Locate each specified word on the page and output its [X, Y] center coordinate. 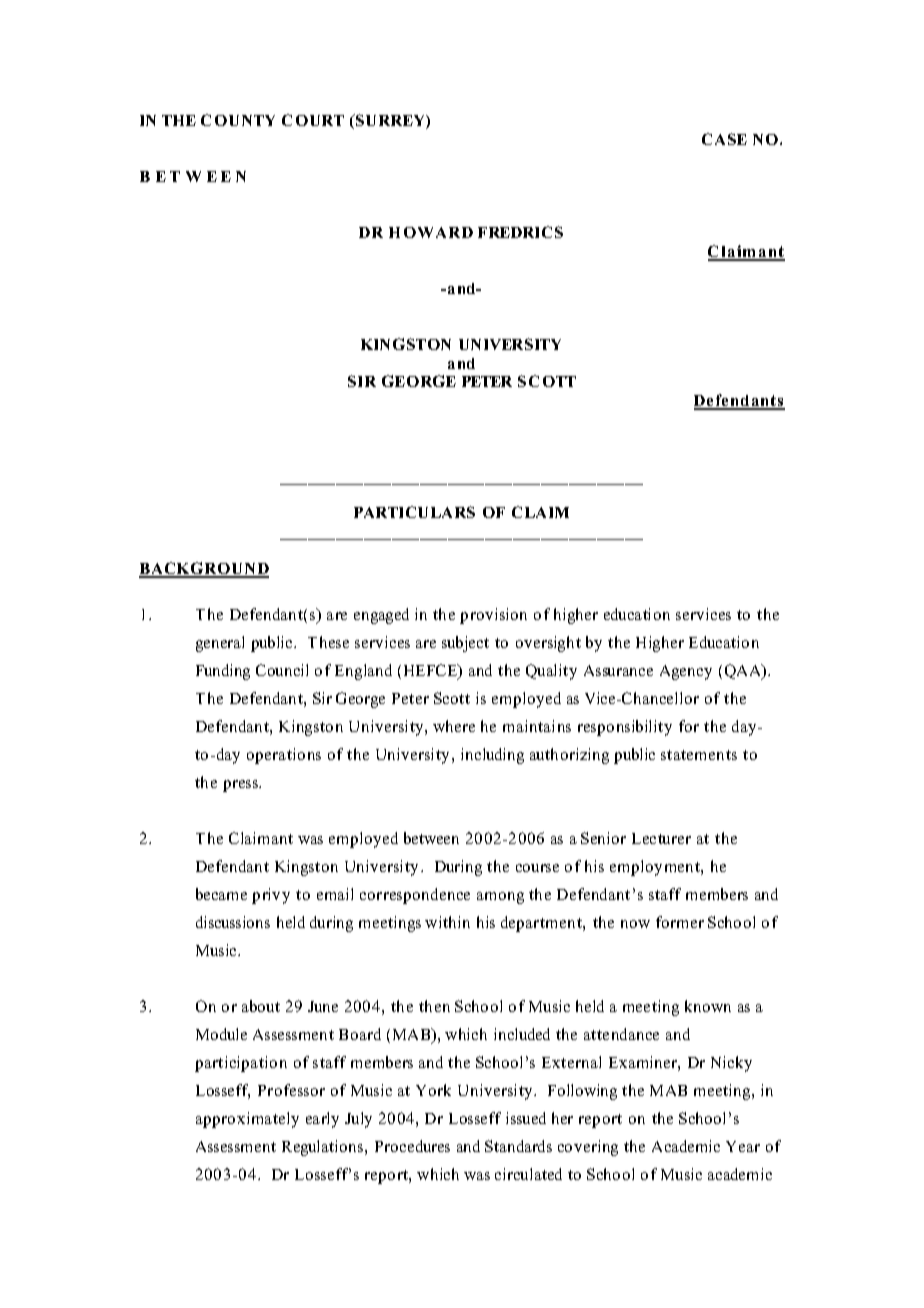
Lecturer [661, 838]
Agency [686, 672]
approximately [247, 1120]
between [431, 838]
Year [743, 1146]
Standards [518, 1146]
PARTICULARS [414, 512]
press [242, 786]
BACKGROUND [204, 569]
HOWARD [431, 232]
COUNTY [238, 120]
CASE [724, 139]
